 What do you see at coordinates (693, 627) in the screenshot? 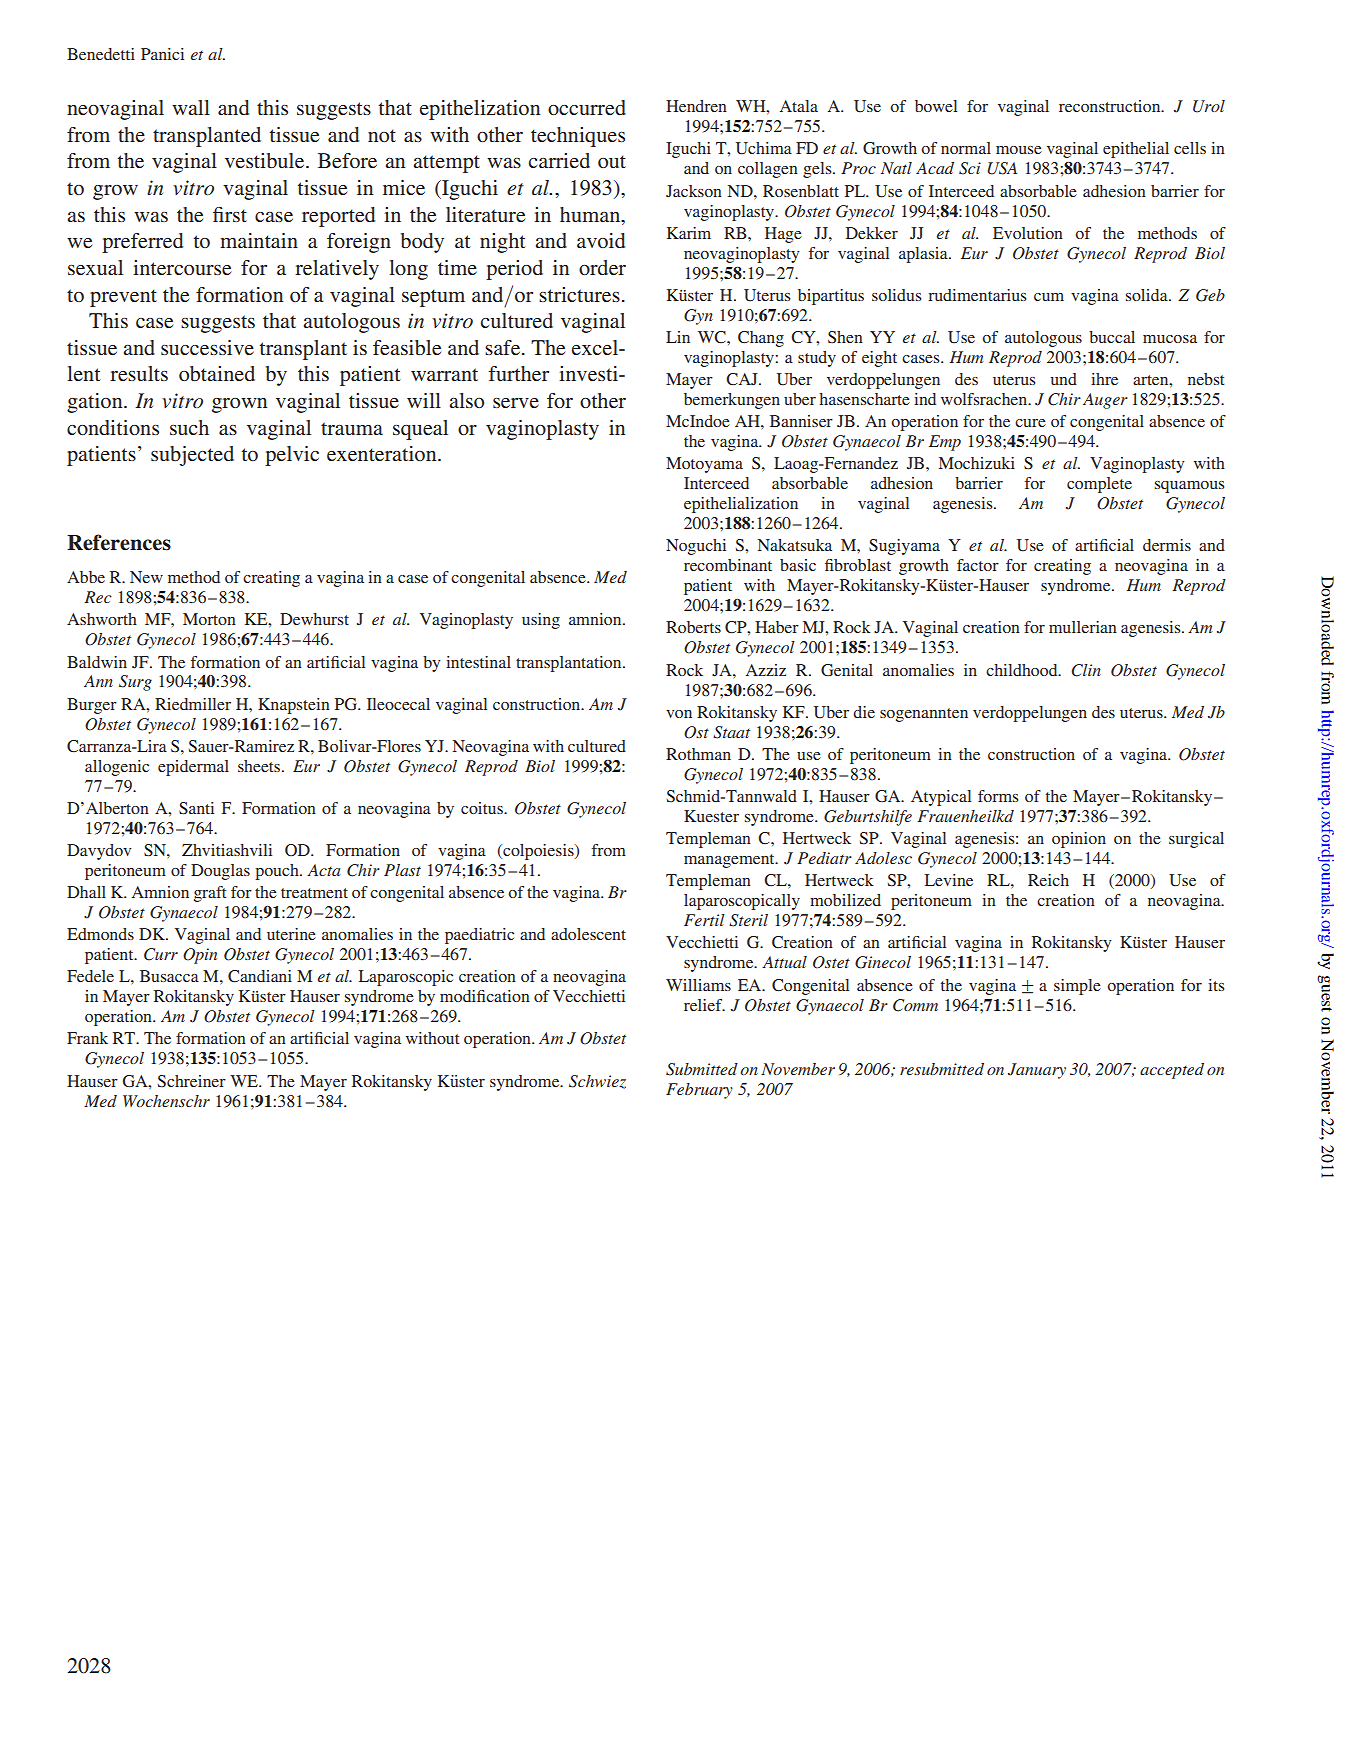
I see `Roberts` at bounding box center [693, 627].
